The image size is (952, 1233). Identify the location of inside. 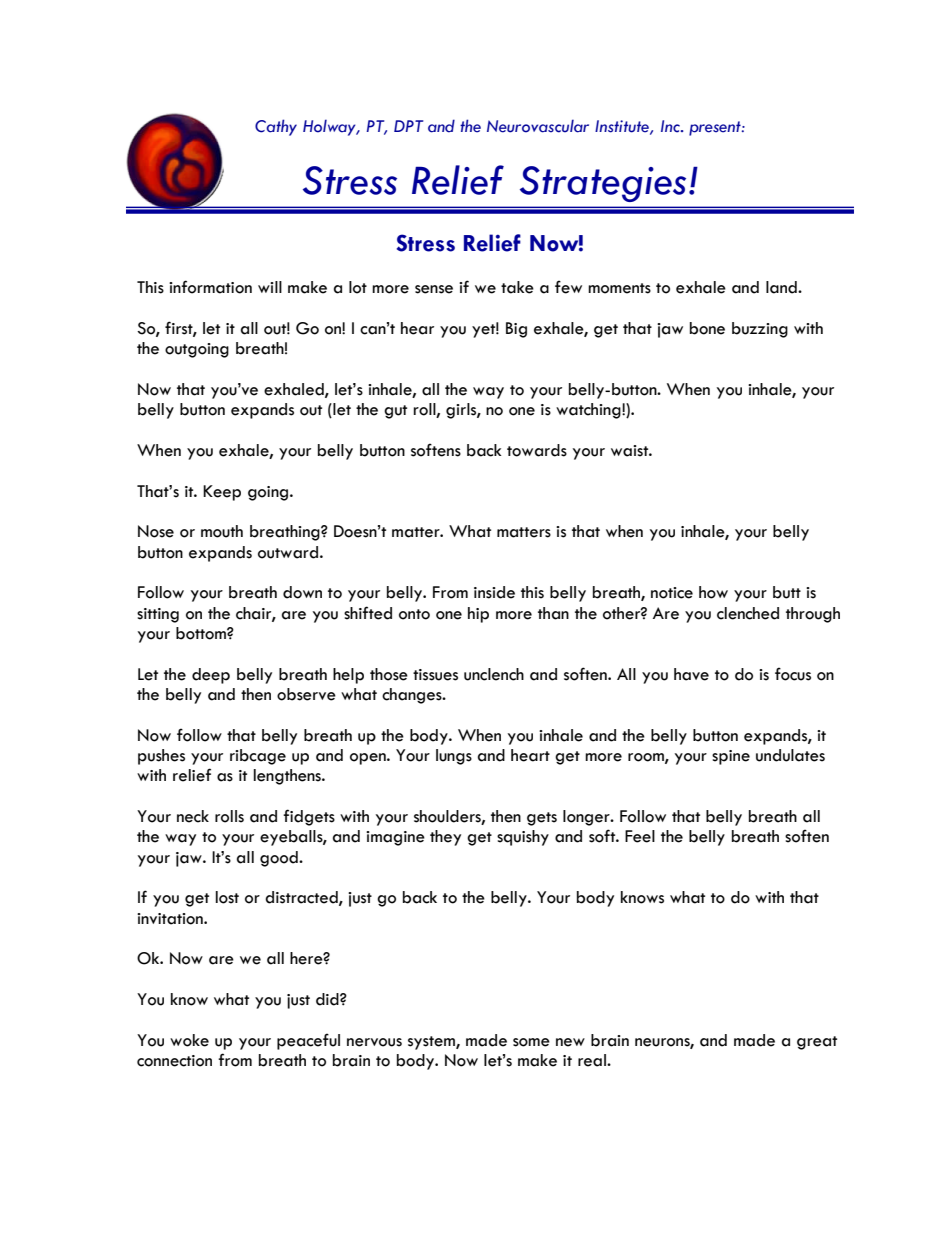
(494, 592).
